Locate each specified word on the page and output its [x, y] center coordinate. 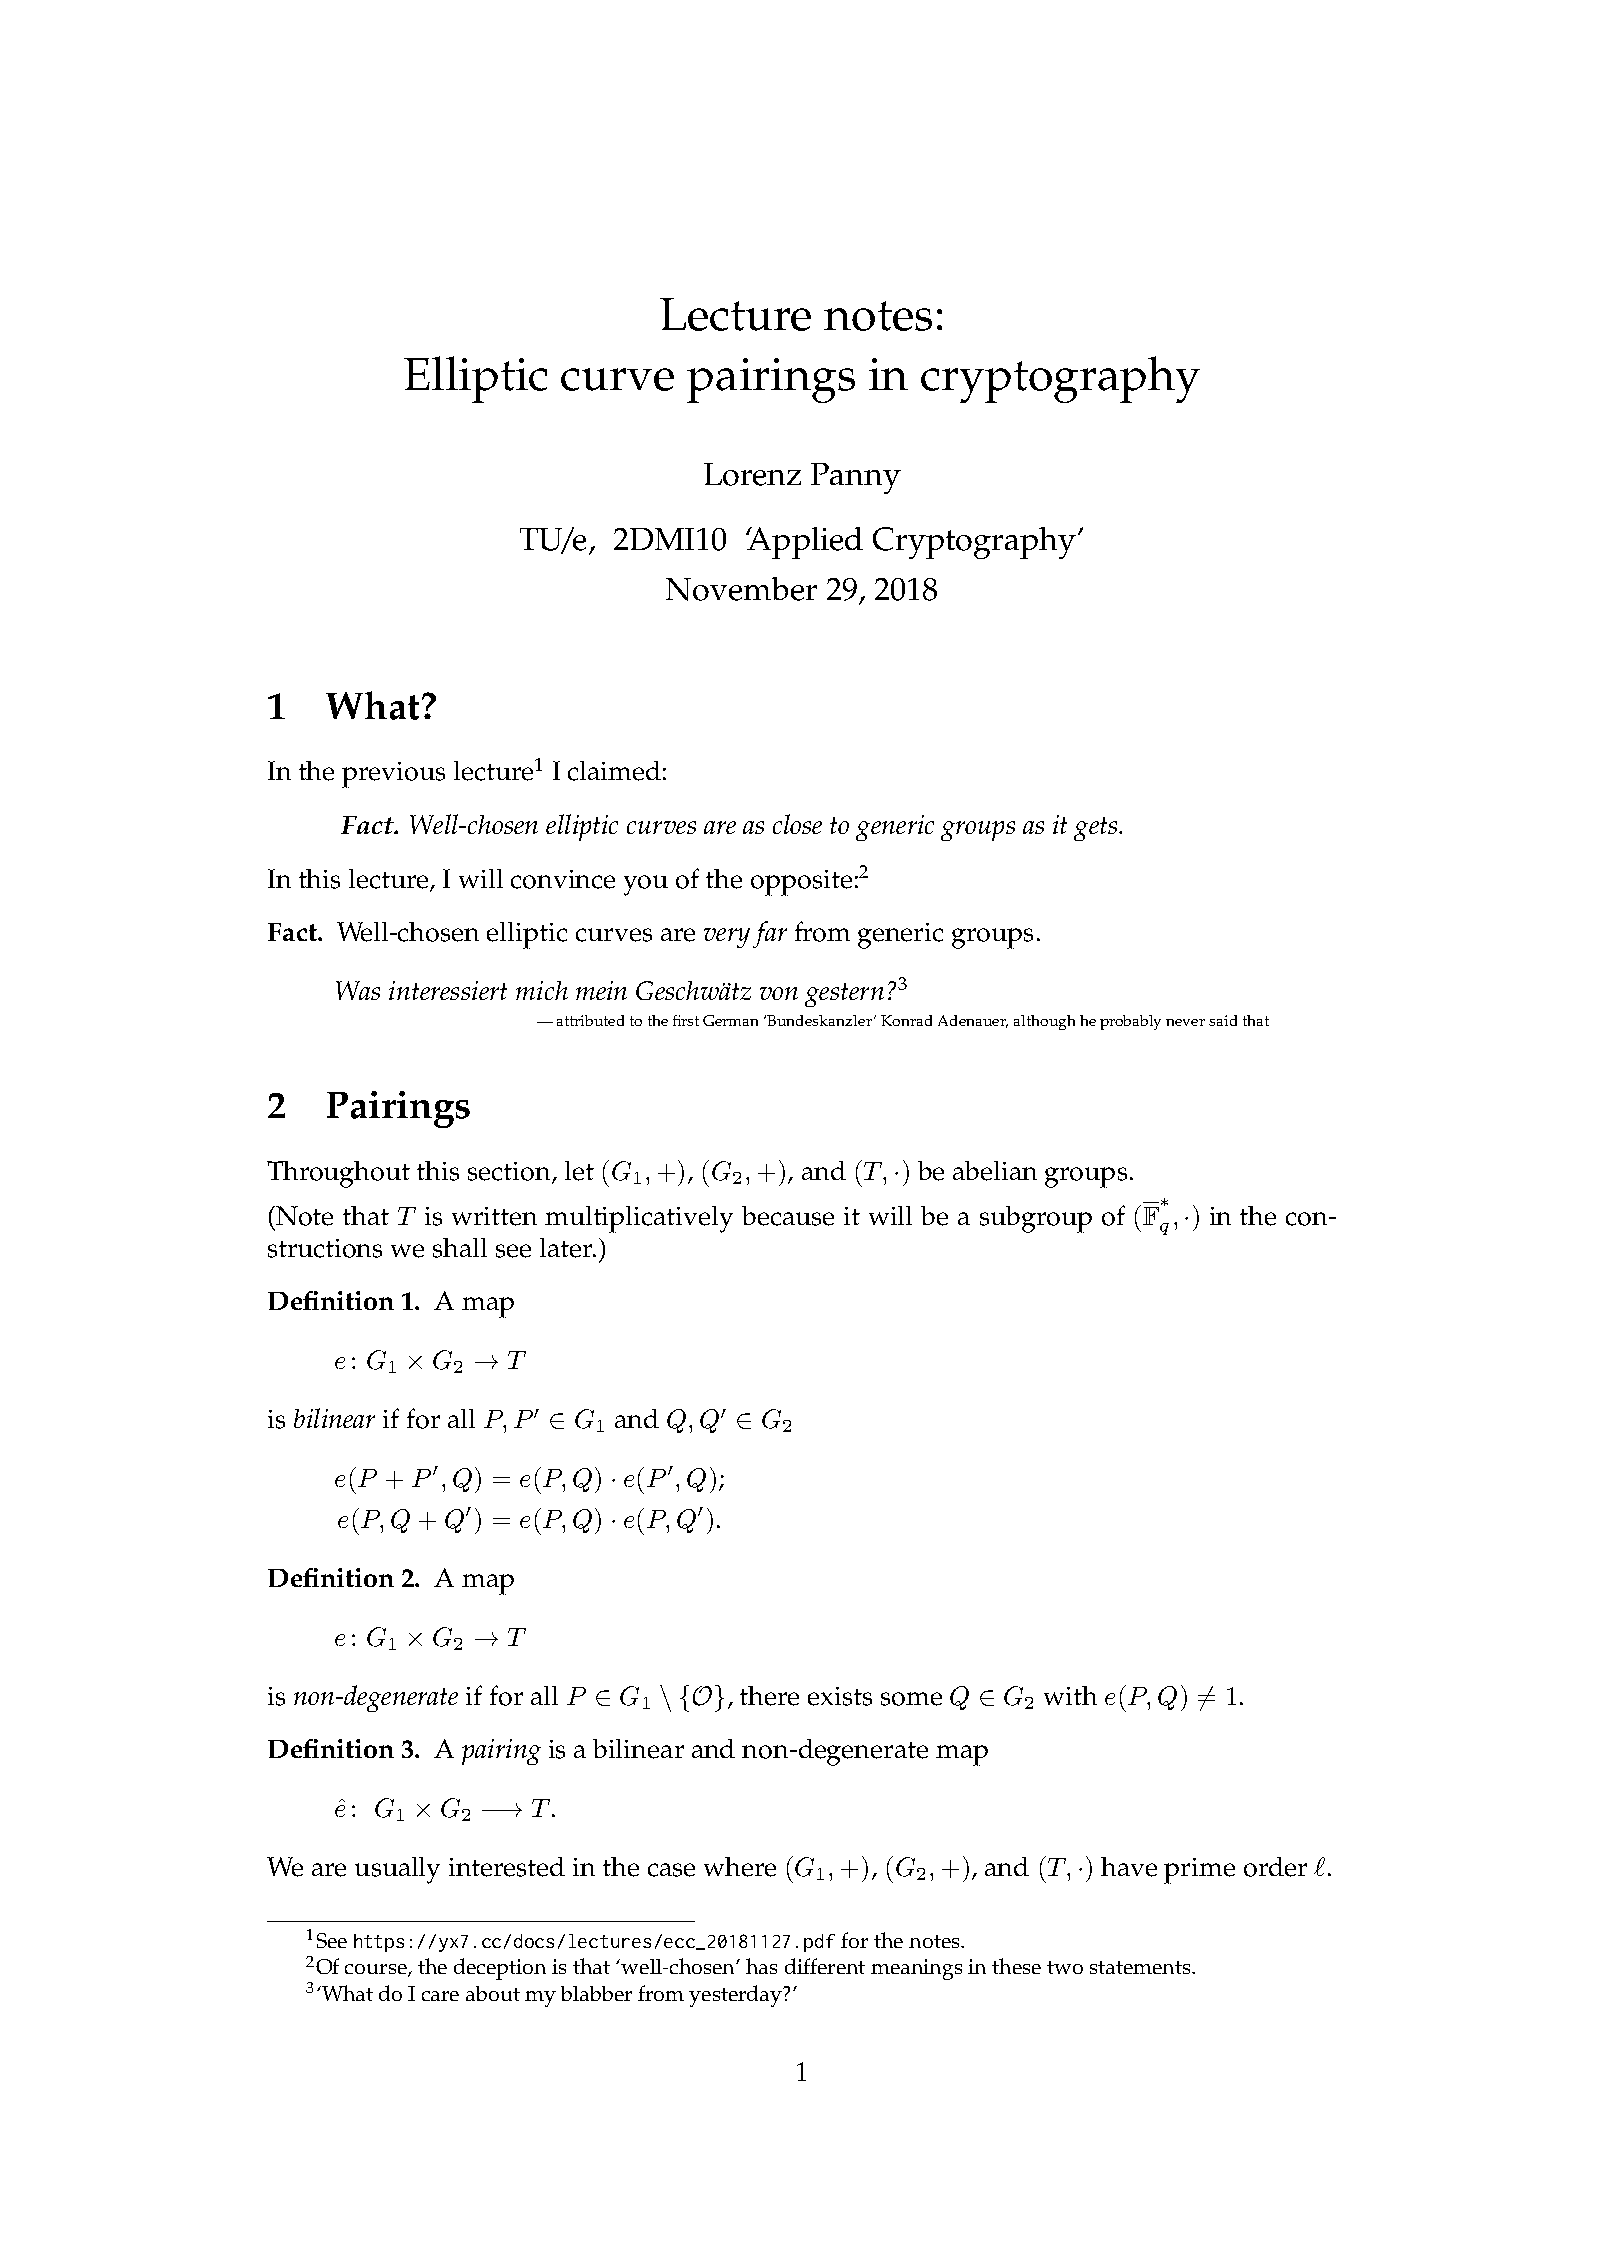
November [741, 589]
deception [500, 1969]
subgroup [1036, 1219]
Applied [804, 543]
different [825, 1966]
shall [460, 1248]
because [788, 1216]
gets [1097, 829]
